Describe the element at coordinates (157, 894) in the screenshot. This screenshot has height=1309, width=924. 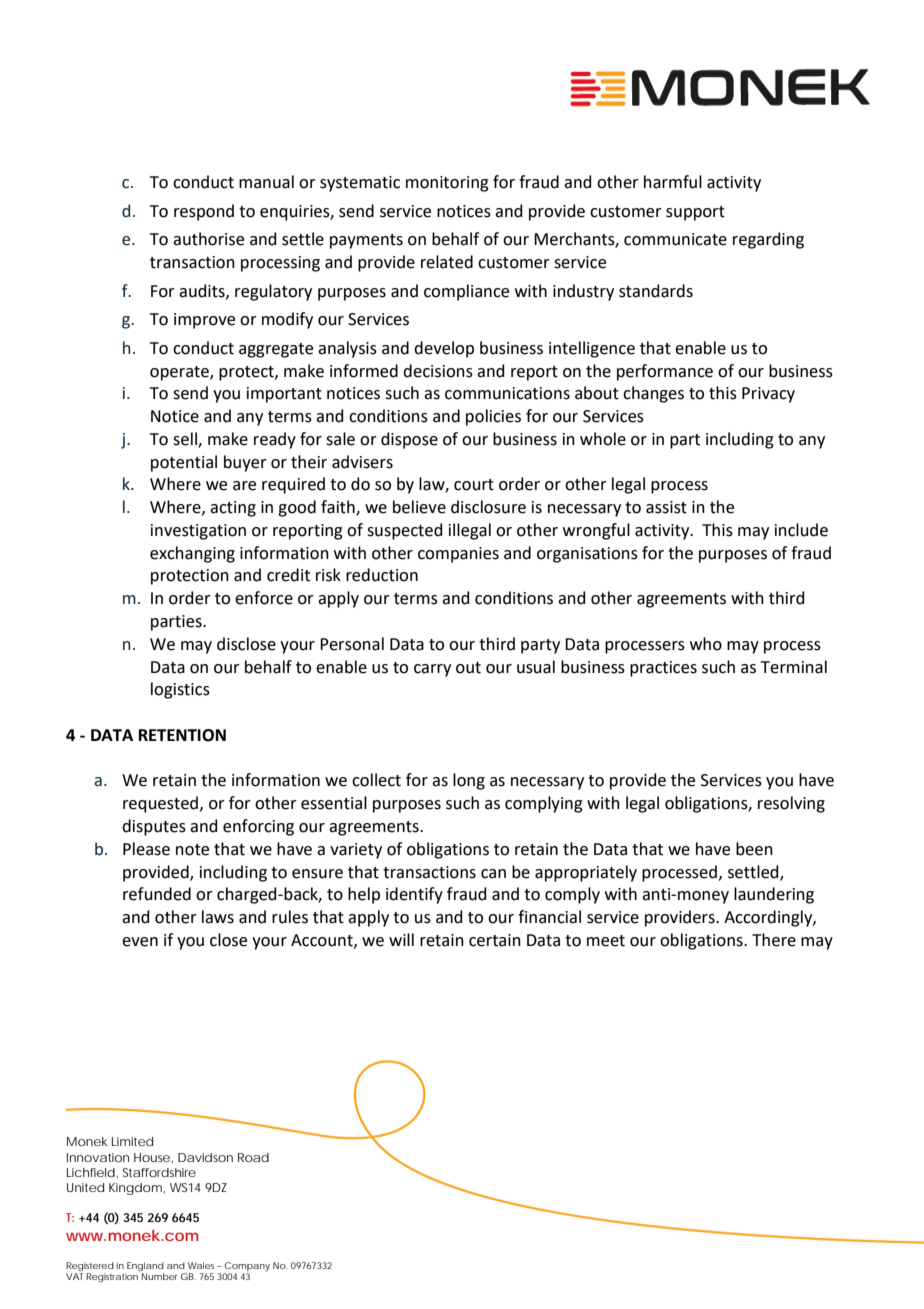
I see `refunded` at that location.
